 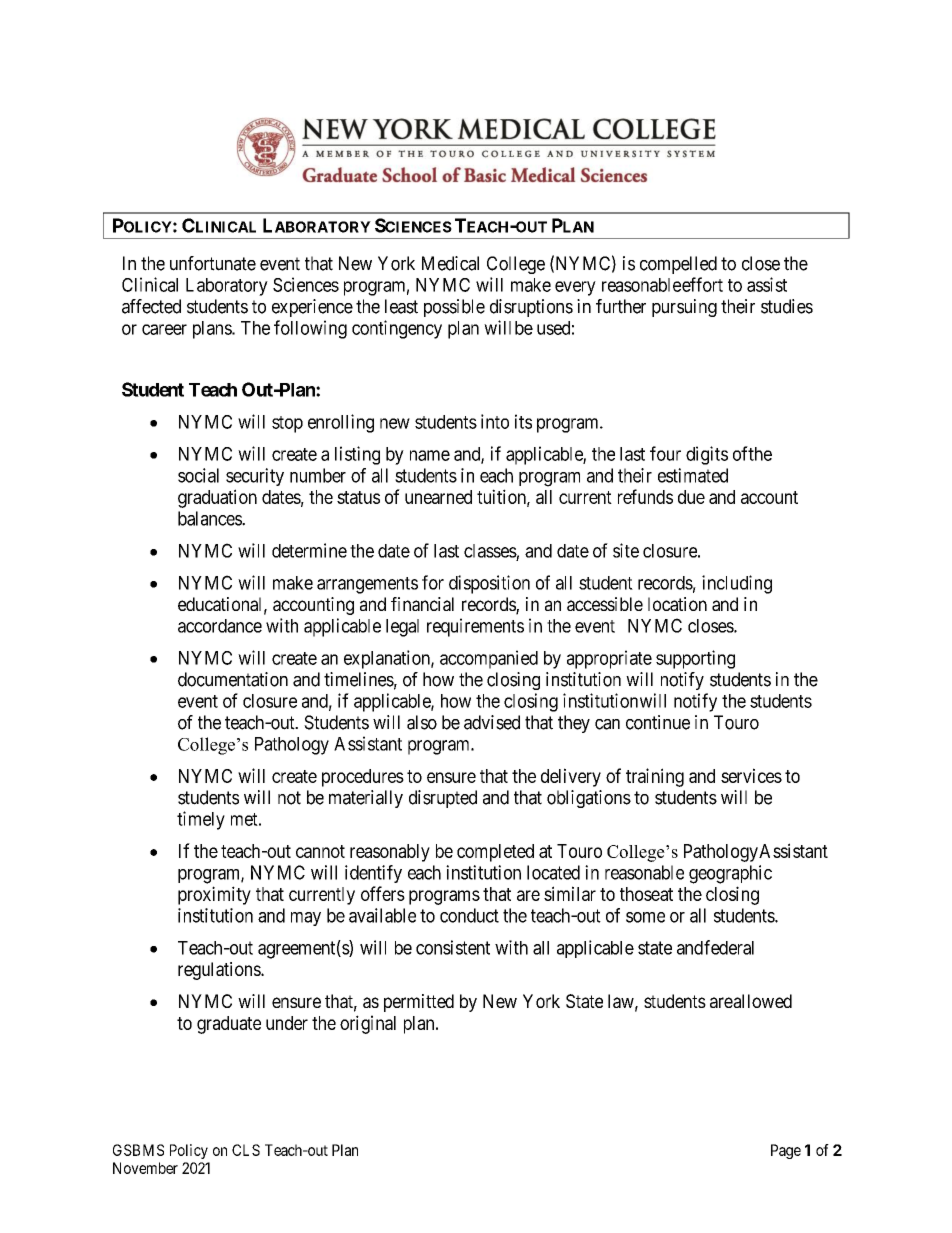 What do you see at coordinates (658, 722) in the document?
I see `continue` at bounding box center [658, 722].
